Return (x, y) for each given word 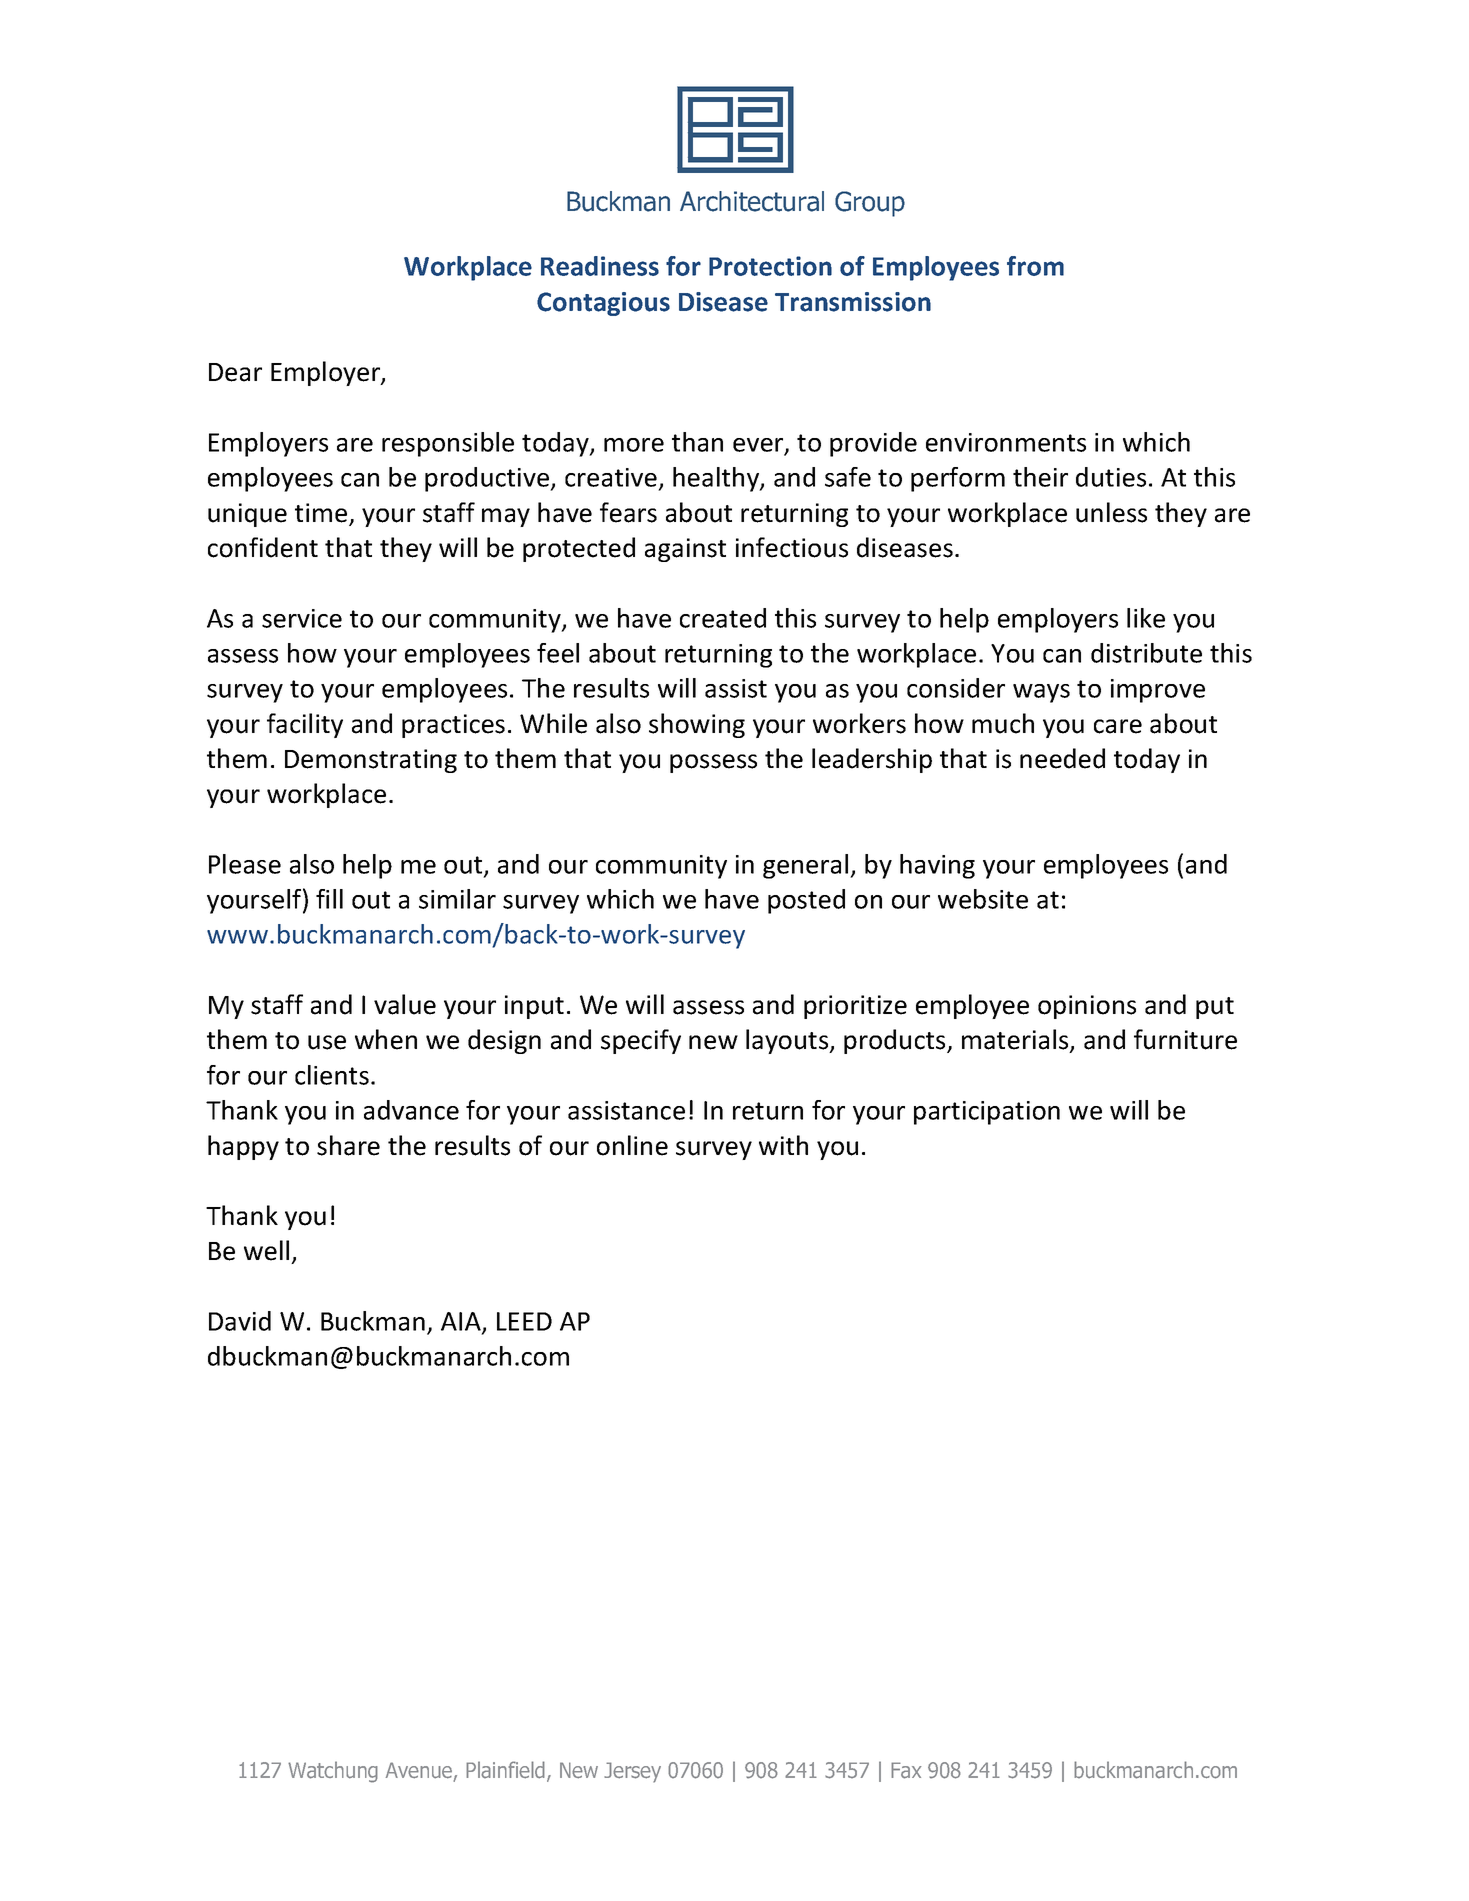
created (723, 618)
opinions (1087, 1007)
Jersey (632, 1772)
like (1146, 618)
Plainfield (505, 1770)
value (405, 1004)
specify (641, 1041)
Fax (906, 1770)
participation (987, 1113)
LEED (524, 1321)
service (302, 618)
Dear (235, 372)
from (1035, 266)
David (240, 1321)
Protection (770, 266)
